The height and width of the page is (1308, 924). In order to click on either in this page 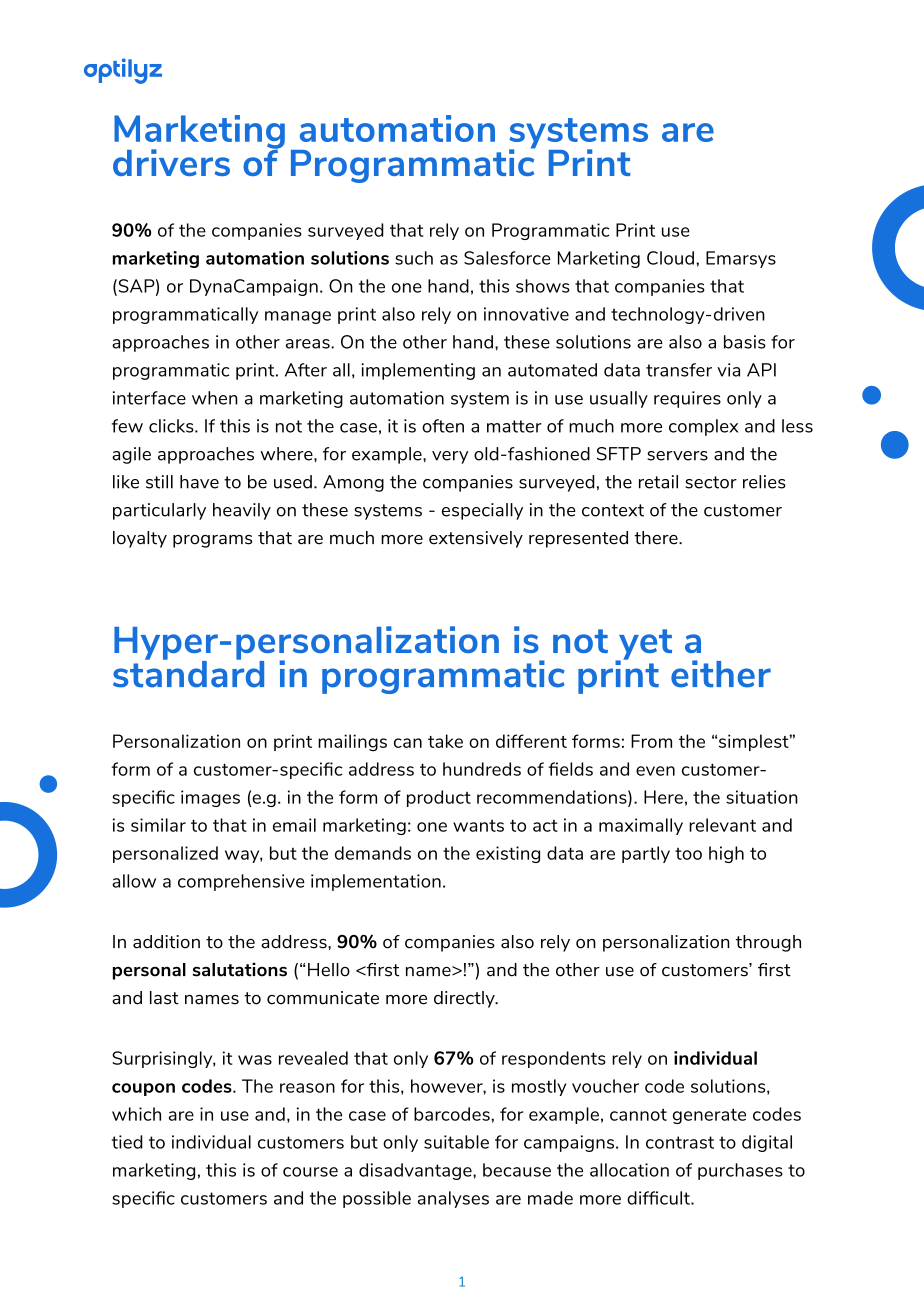, I will do `click(721, 674)`.
